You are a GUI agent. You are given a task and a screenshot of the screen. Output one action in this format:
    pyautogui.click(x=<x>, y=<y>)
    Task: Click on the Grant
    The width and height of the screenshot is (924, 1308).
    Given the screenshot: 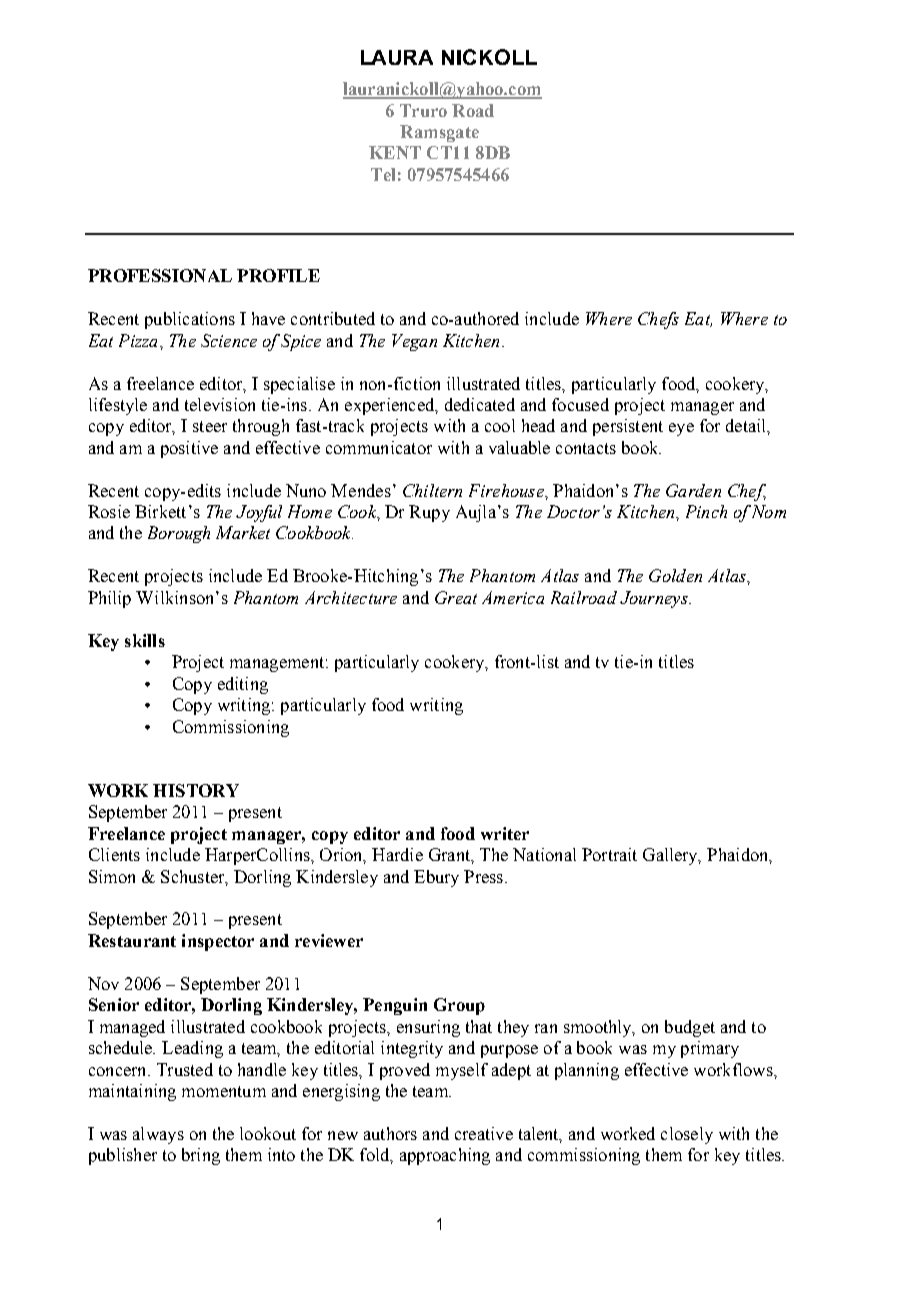 What is the action you would take?
    pyautogui.click(x=450, y=854)
